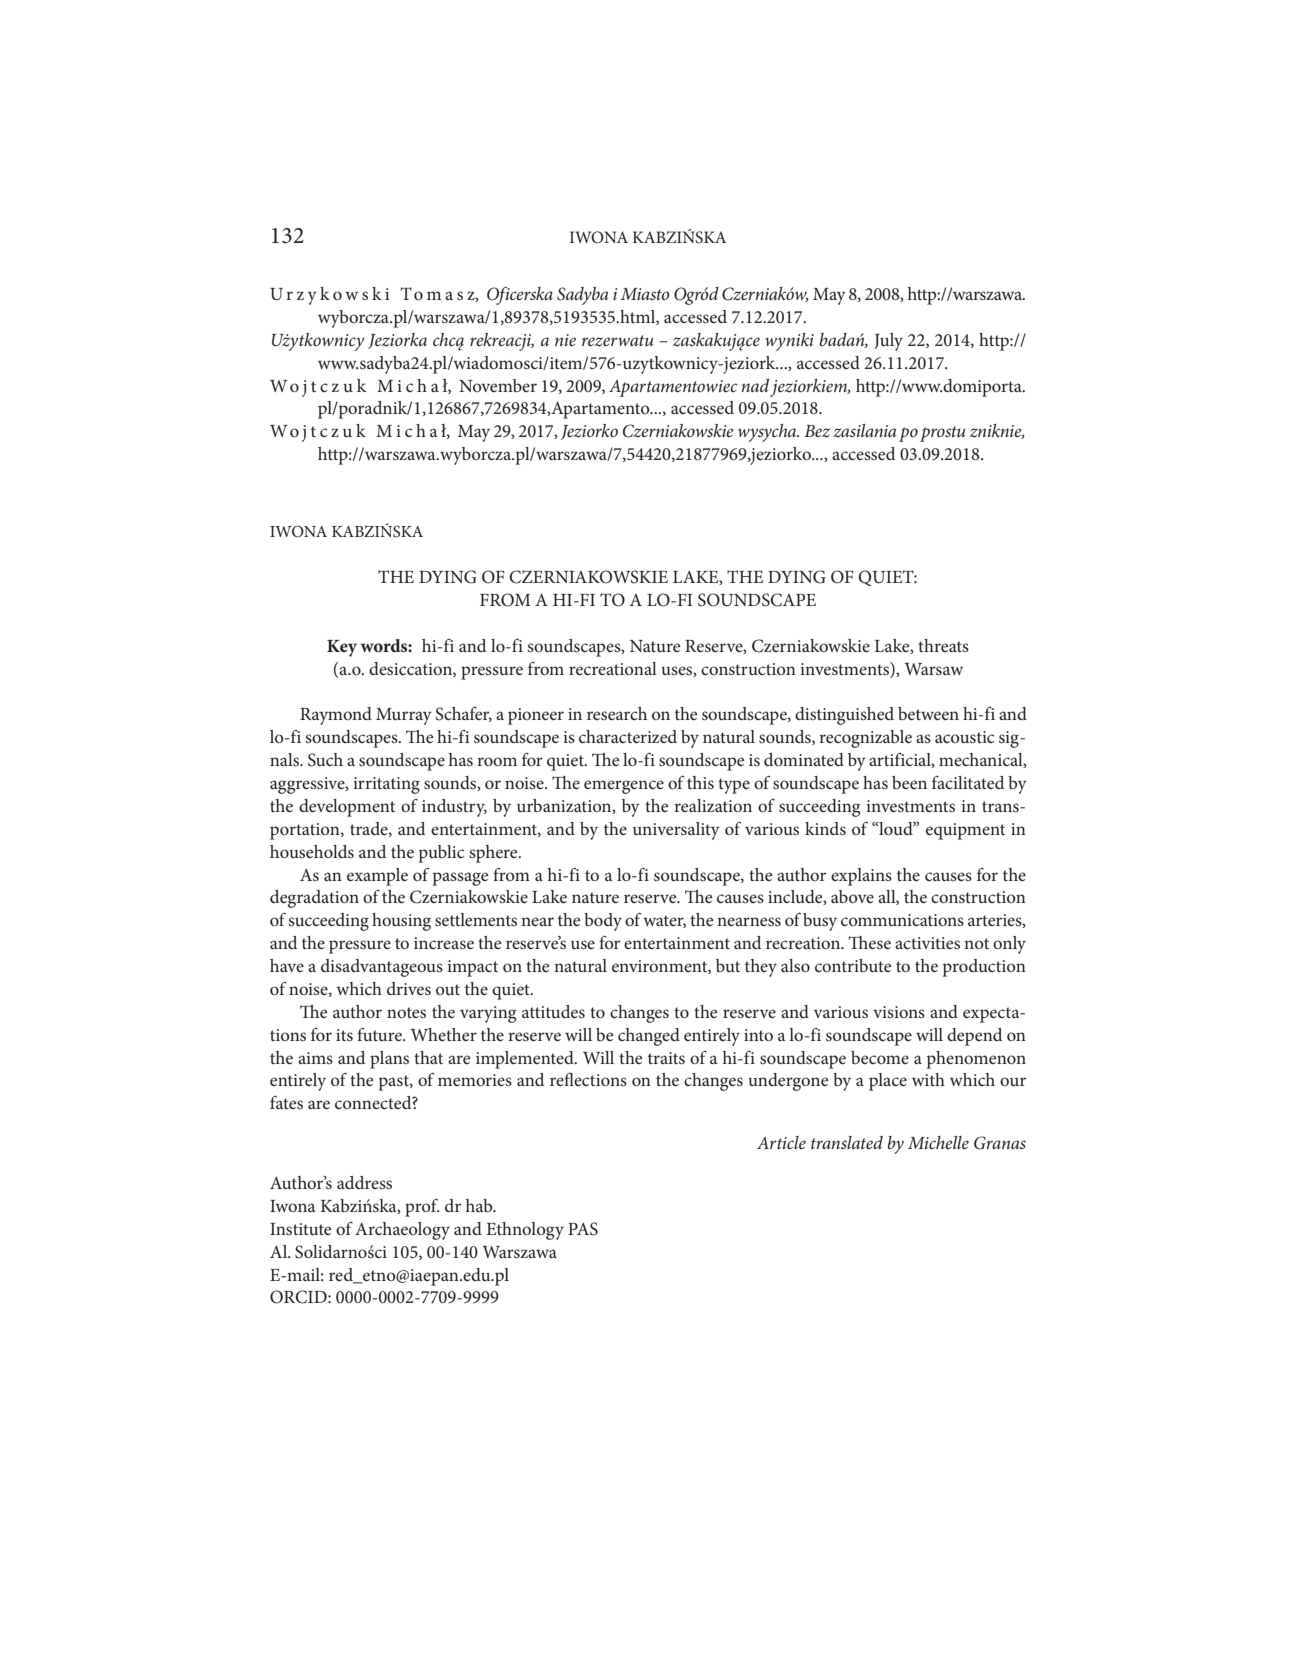  I want to click on body, so click(603, 922).
